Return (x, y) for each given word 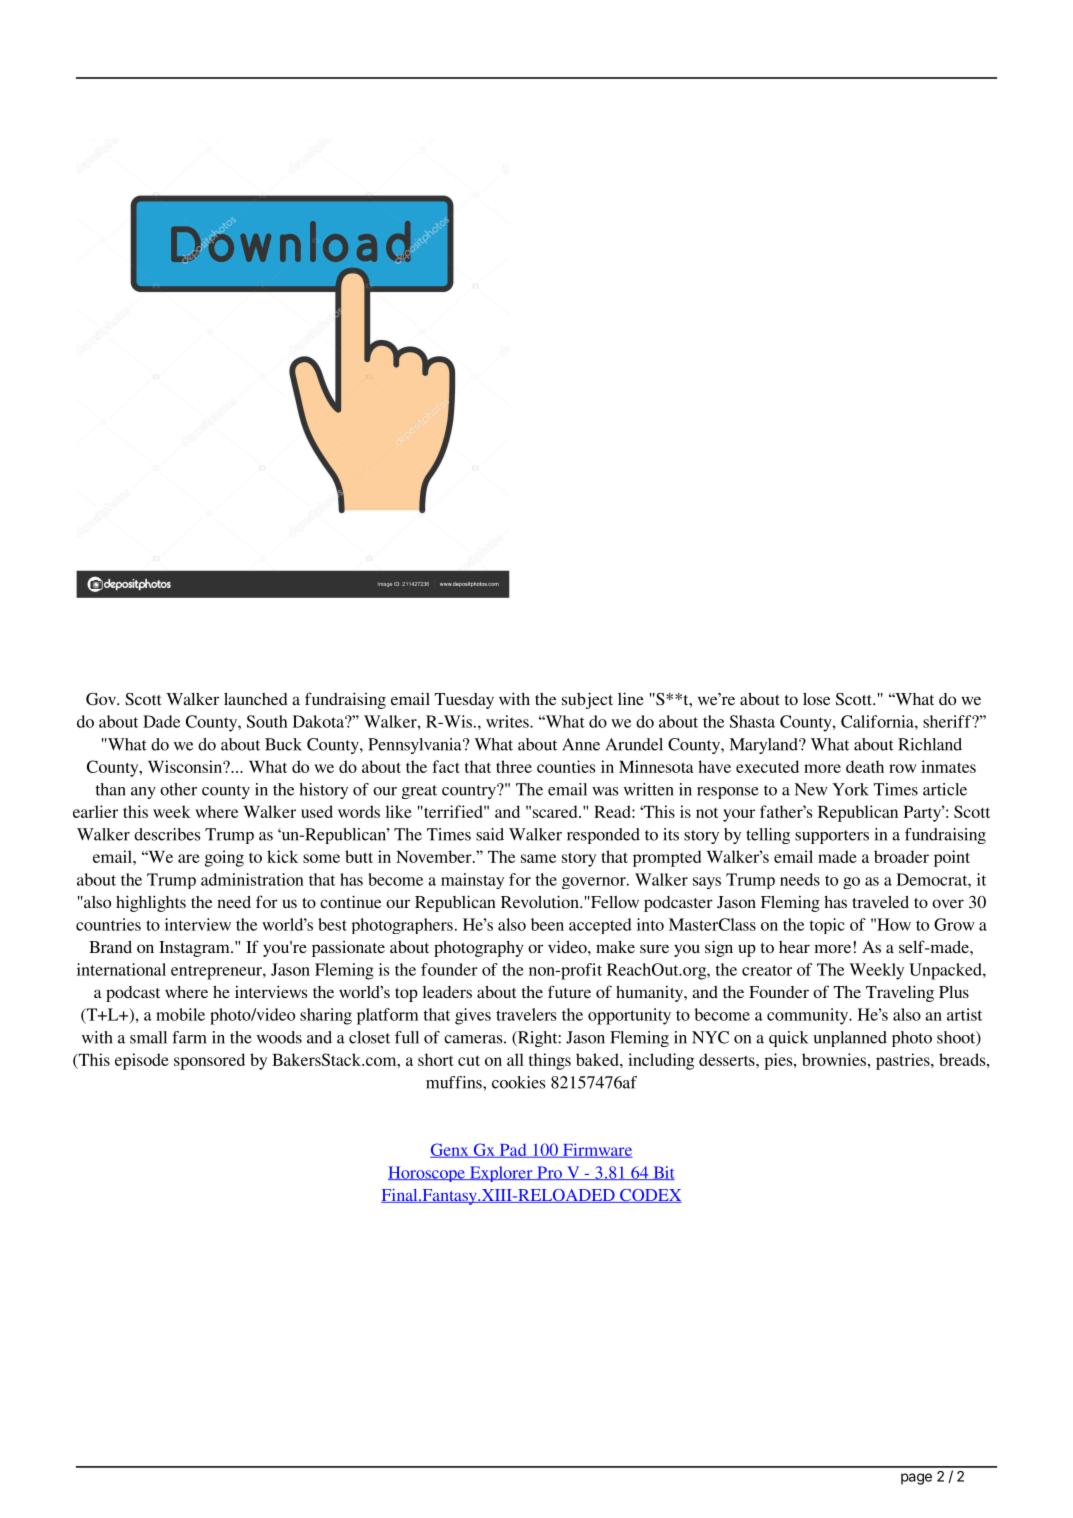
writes (508, 721)
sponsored (209, 1061)
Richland (930, 744)
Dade (161, 721)
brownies (834, 1059)
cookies (518, 1082)
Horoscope (427, 1174)
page (916, 1479)
